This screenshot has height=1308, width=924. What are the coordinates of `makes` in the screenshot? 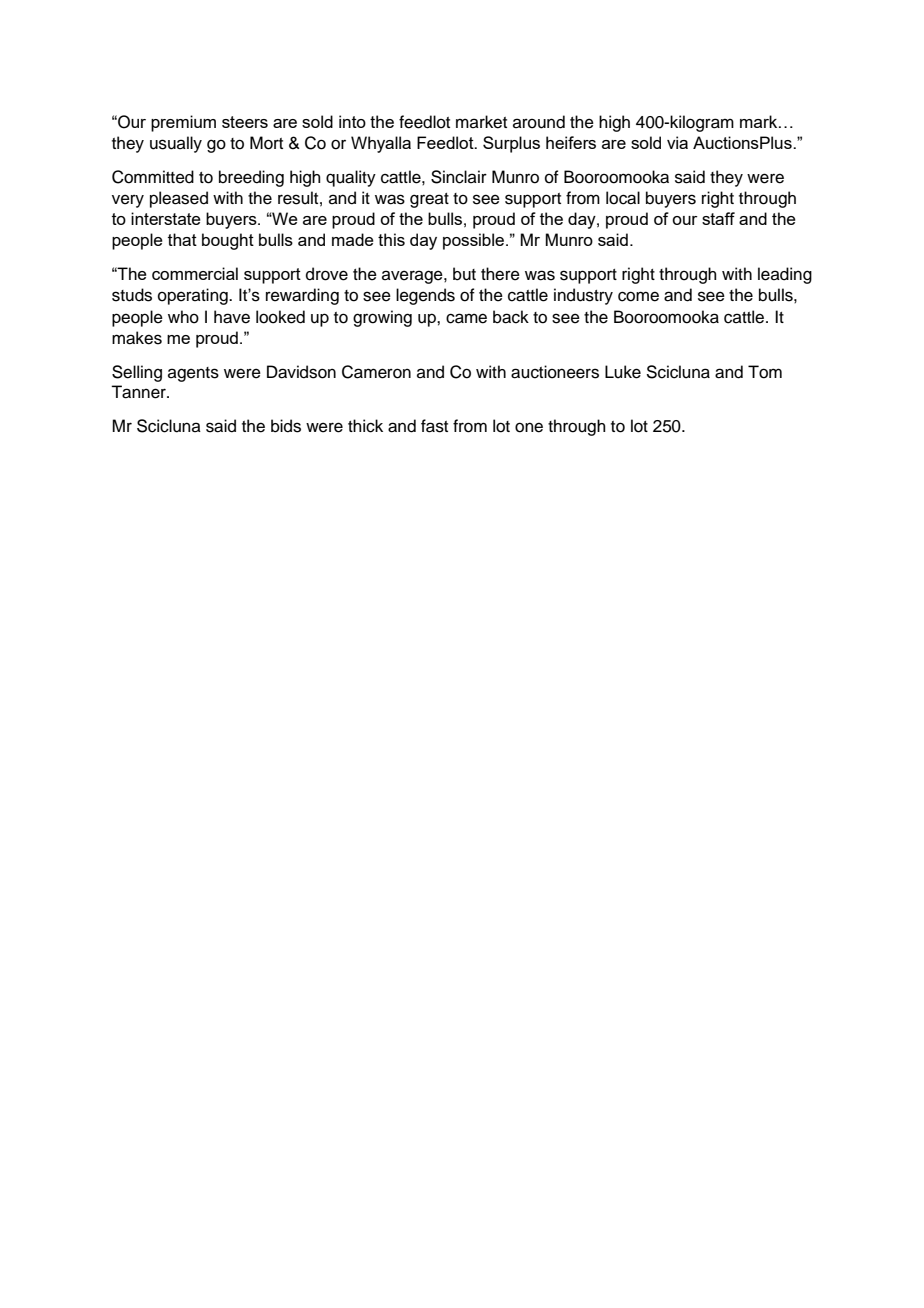 It's located at (137, 338).
